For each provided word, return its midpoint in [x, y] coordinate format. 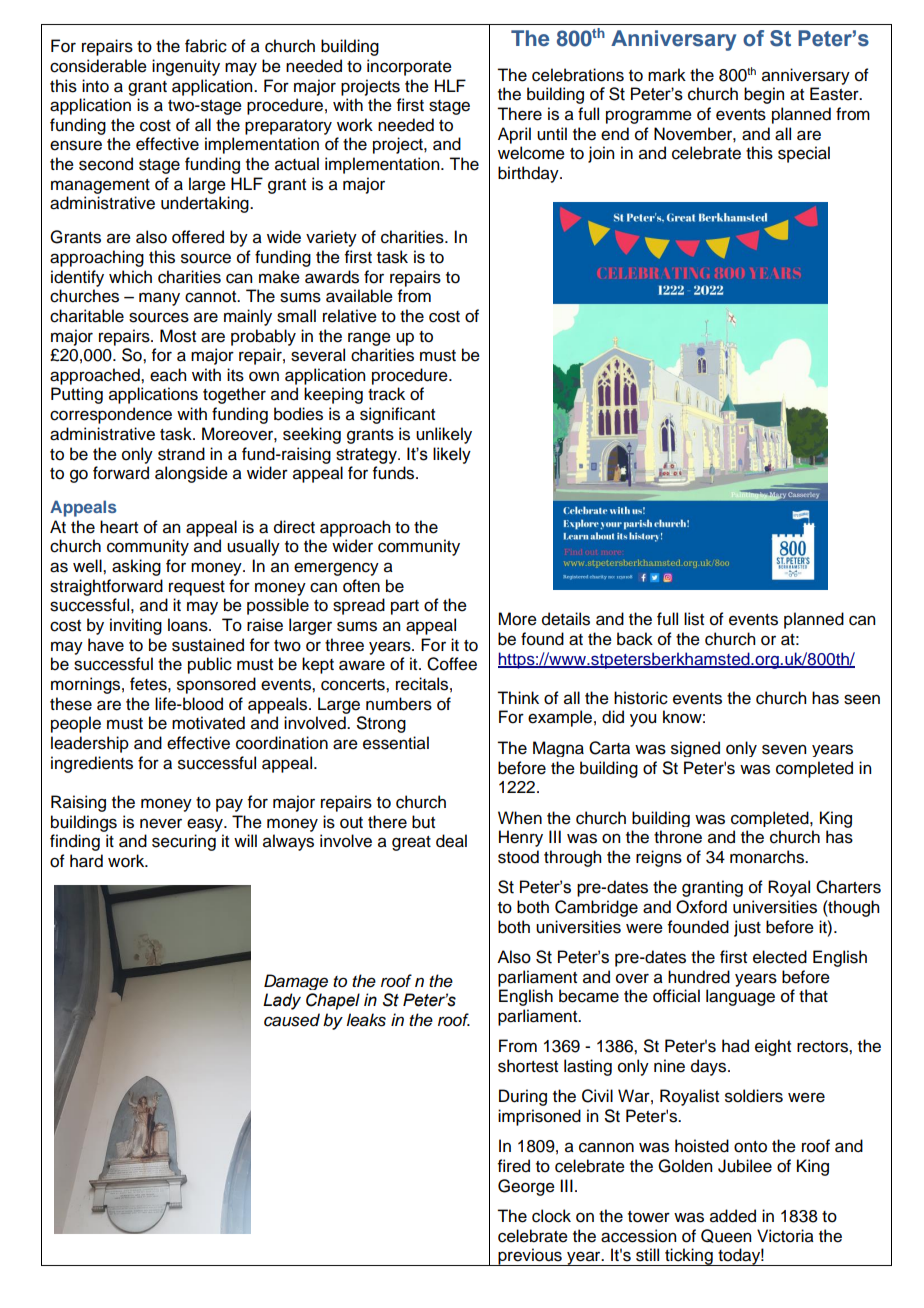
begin [764, 95]
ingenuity [186, 67]
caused [292, 1020]
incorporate [409, 67]
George [526, 1187]
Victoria [785, 1236]
